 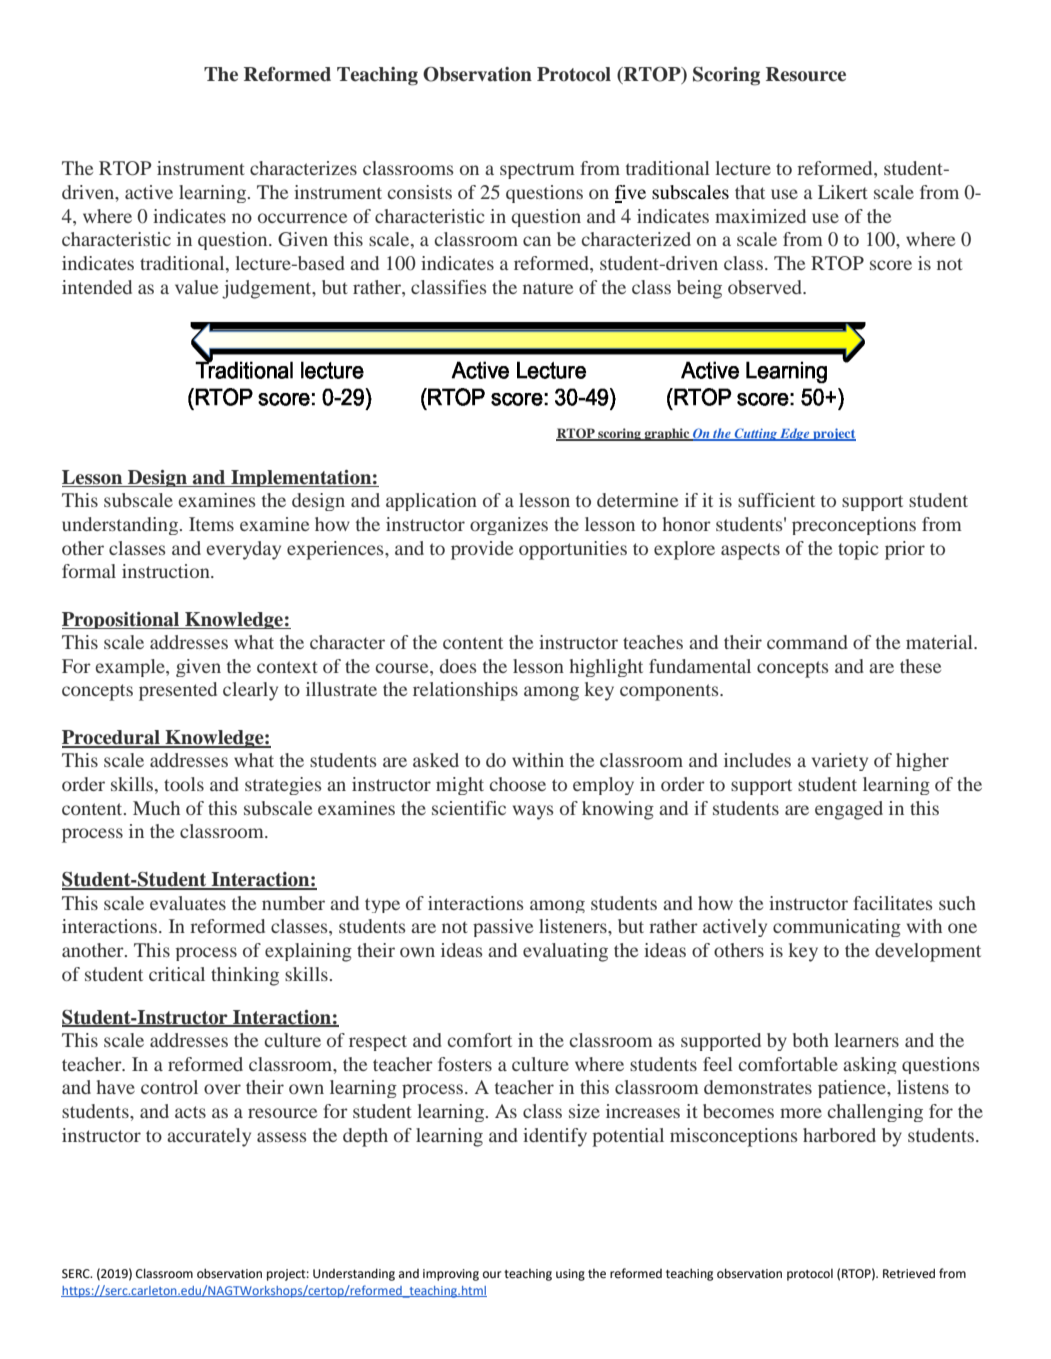 I want to click on accurately, so click(x=209, y=1137).
